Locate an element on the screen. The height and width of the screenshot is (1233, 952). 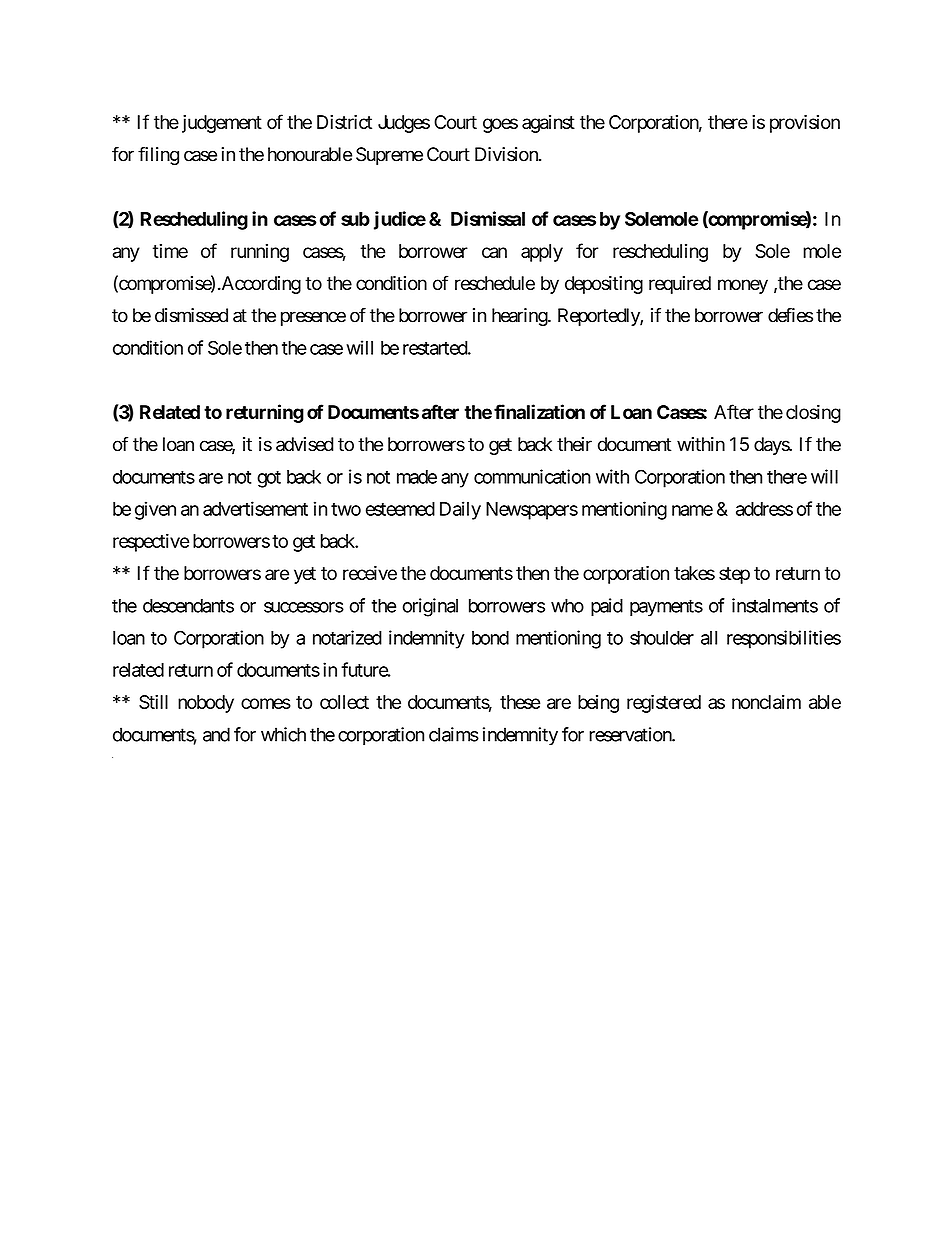
Division is located at coordinates (507, 154).
